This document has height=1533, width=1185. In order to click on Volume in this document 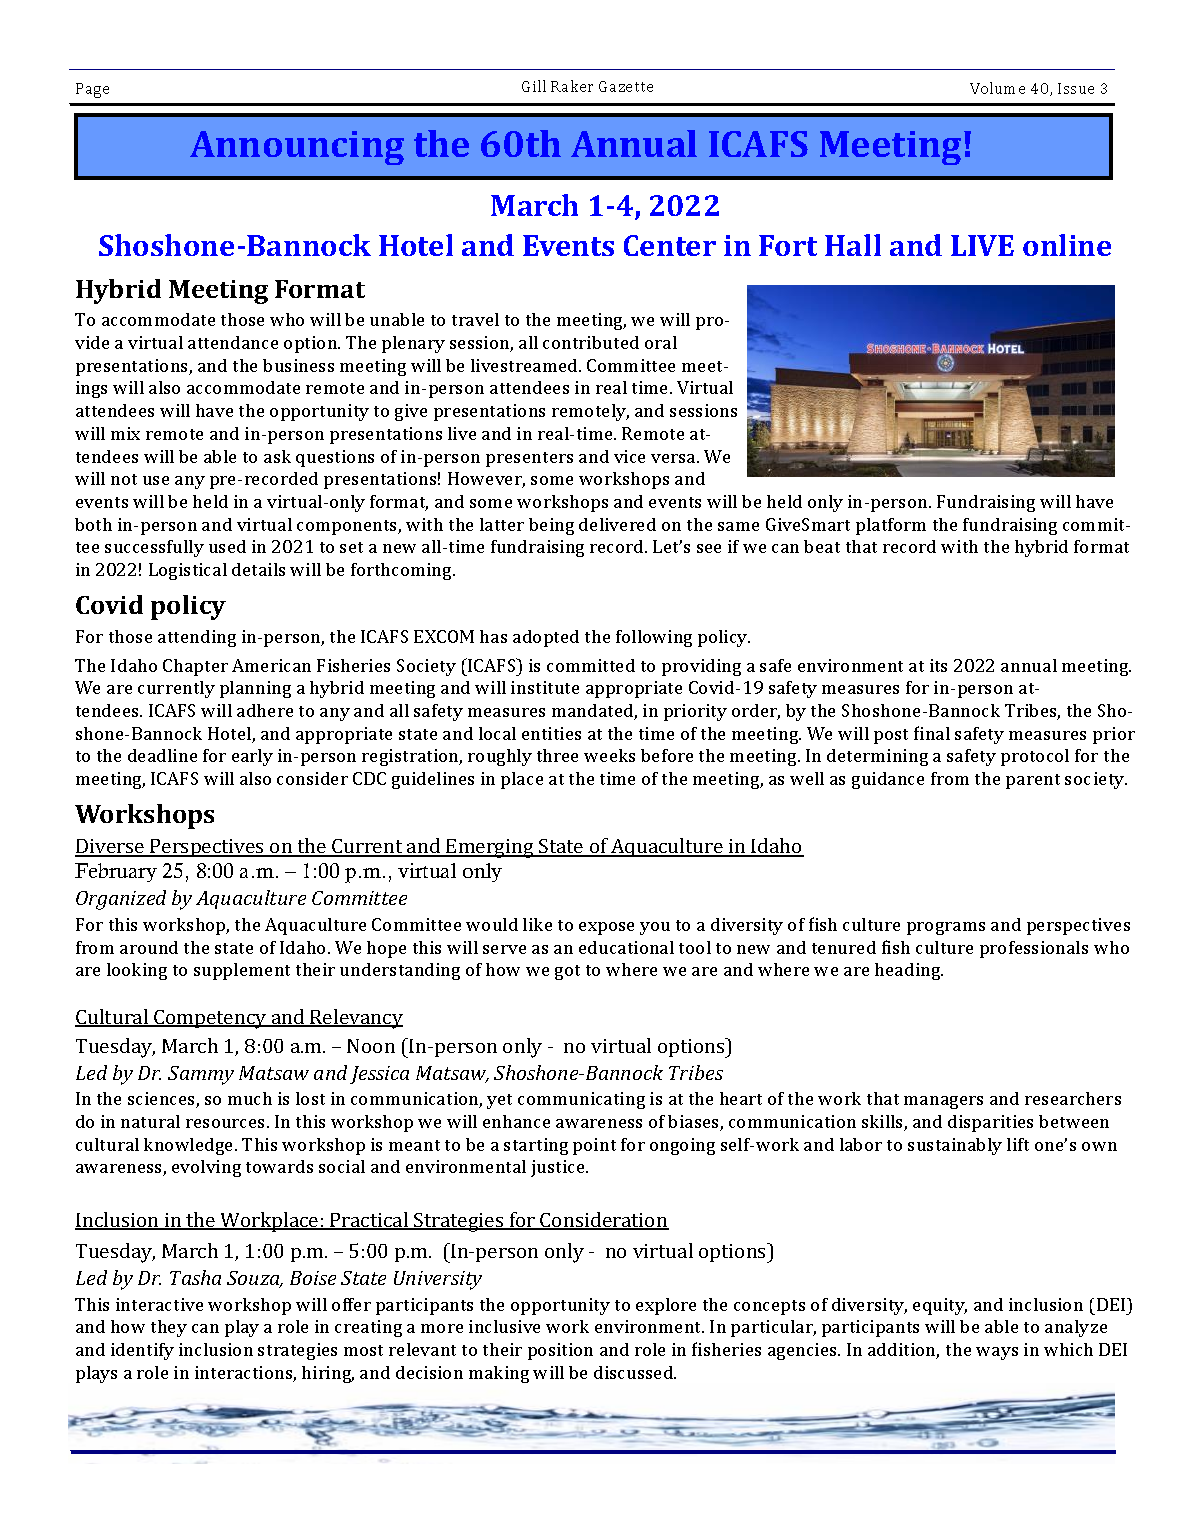, I will do `click(997, 88)`.
